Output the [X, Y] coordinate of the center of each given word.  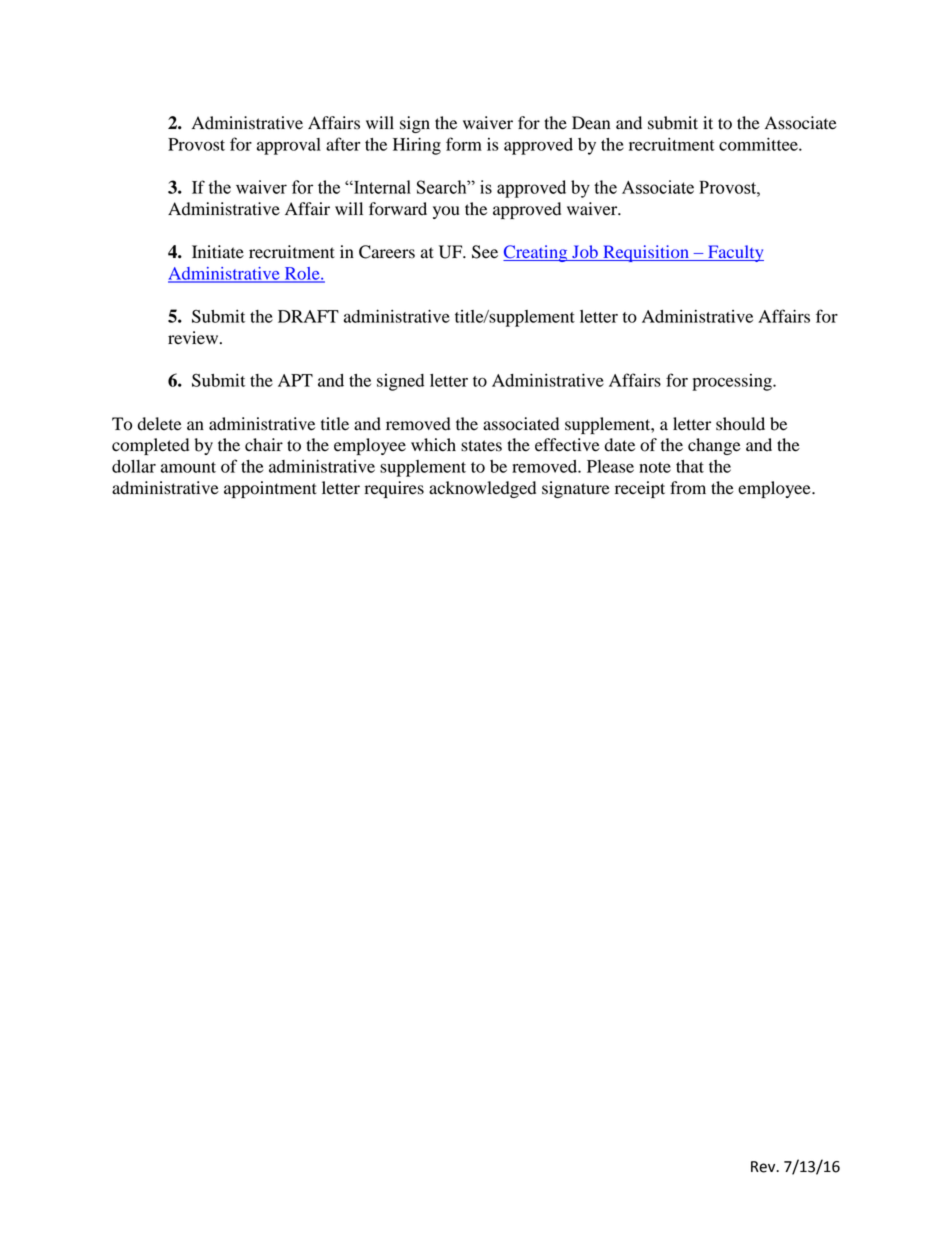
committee [759, 144]
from [688, 488]
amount [188, 467]
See [485, 252]
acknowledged [482, 489]
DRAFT [308, 316]
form [464, 144]
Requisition [646, 253]
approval [289, 146]
